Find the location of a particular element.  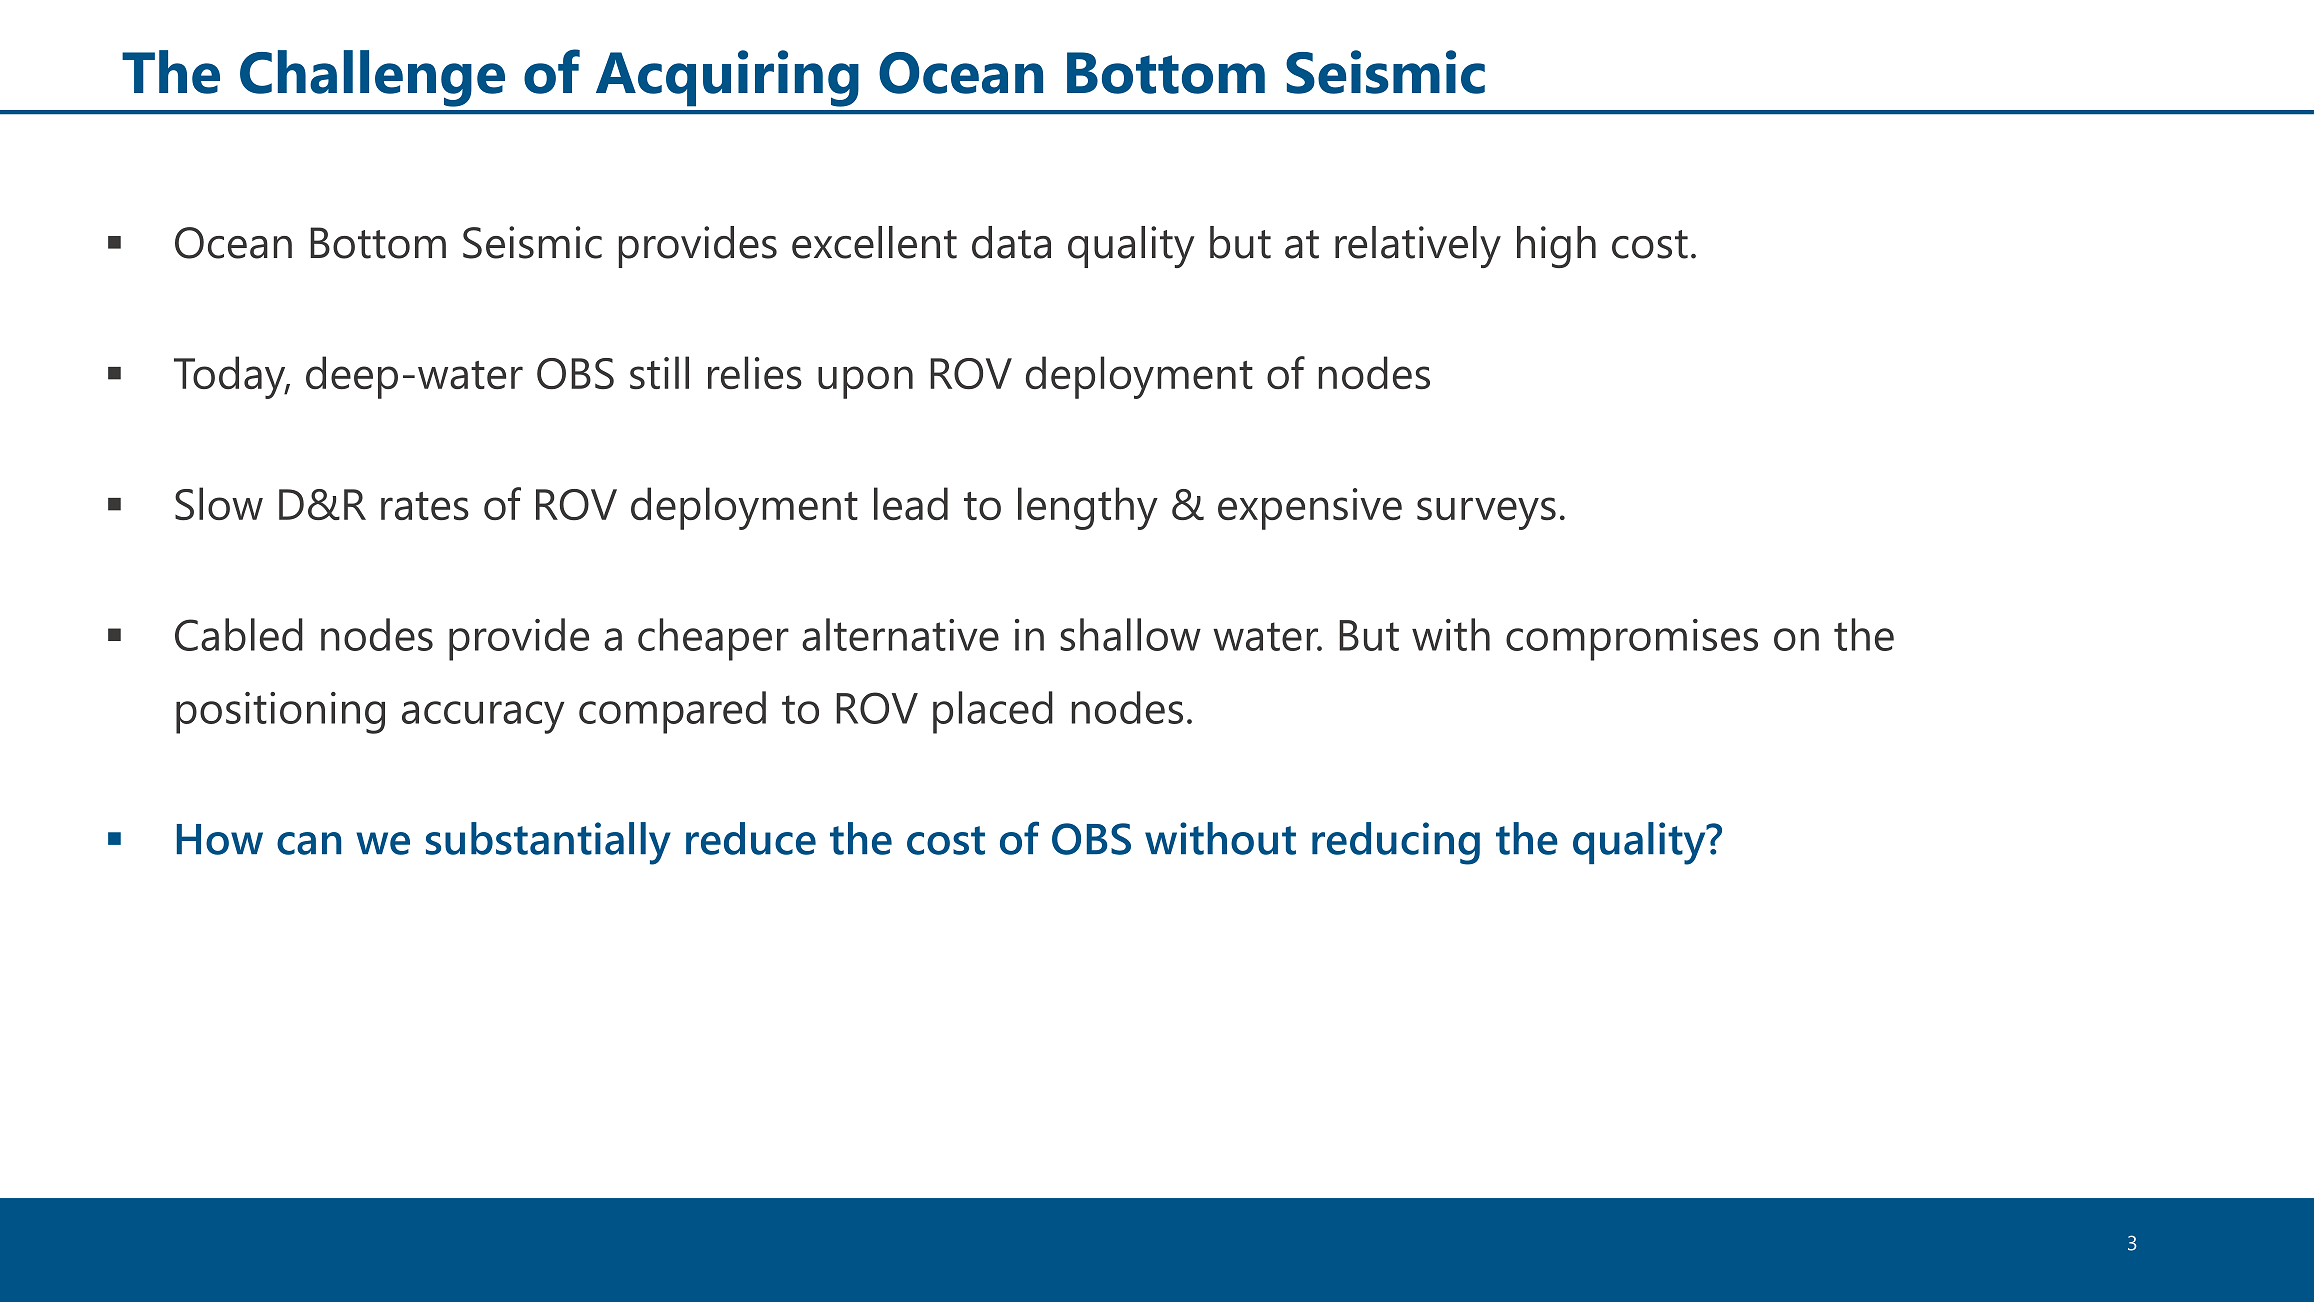

can is located at coordinates (309, 843).
